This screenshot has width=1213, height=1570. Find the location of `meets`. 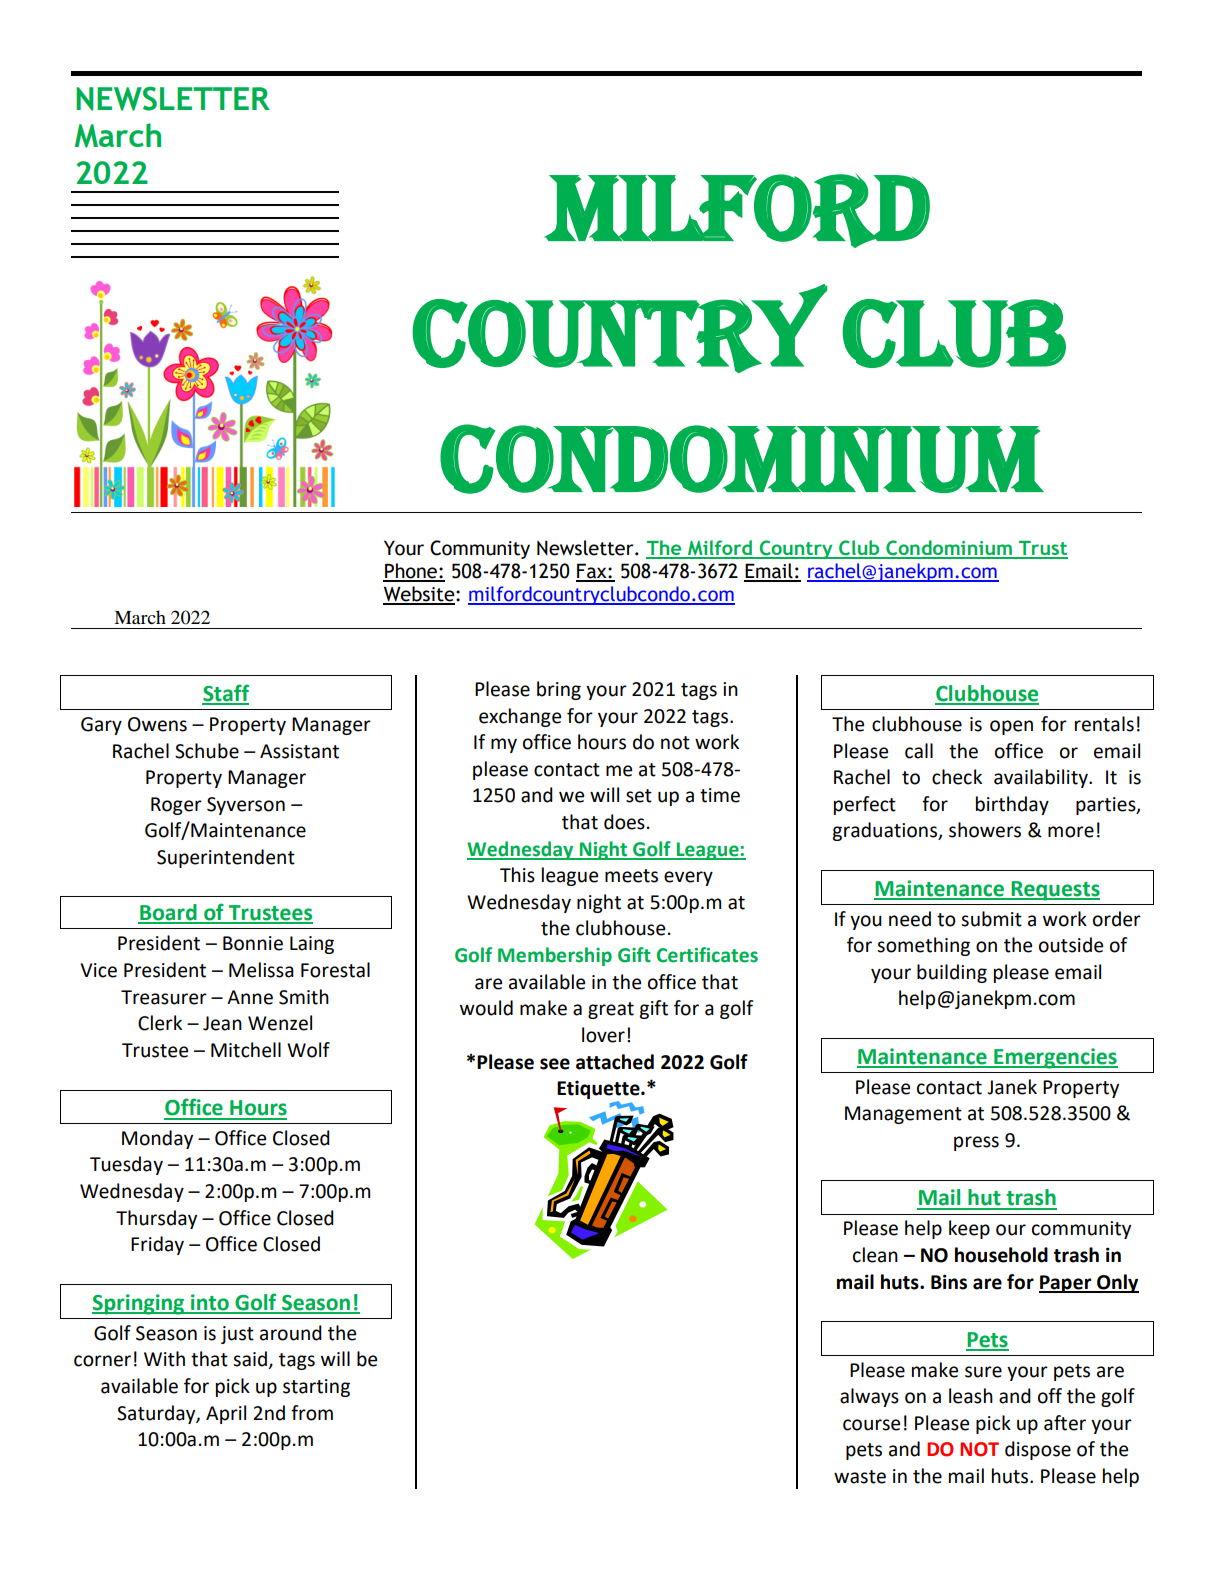

meets is located at coordinates (631, 876).
